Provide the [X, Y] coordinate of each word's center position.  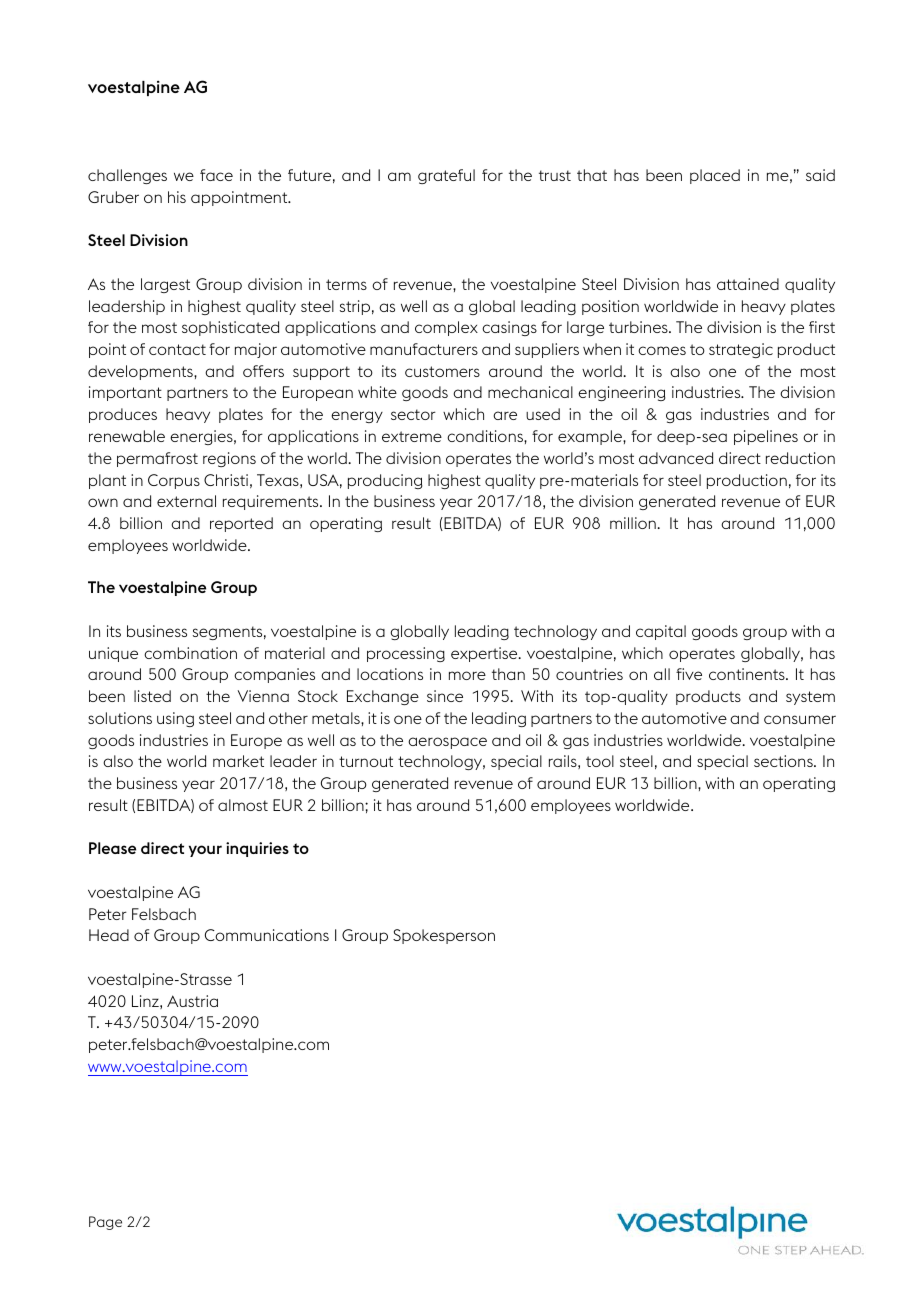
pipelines [766, 437]
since [445, 696]
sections [784, 761]
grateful [446, 176]
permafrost [157, 459]
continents [748, 674]
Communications [267, 935]
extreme [412, 436]
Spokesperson [444, 936]
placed [715, 176]
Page [105, 1223]
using [175, 719]
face [216, 175]
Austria [192, 1001]
